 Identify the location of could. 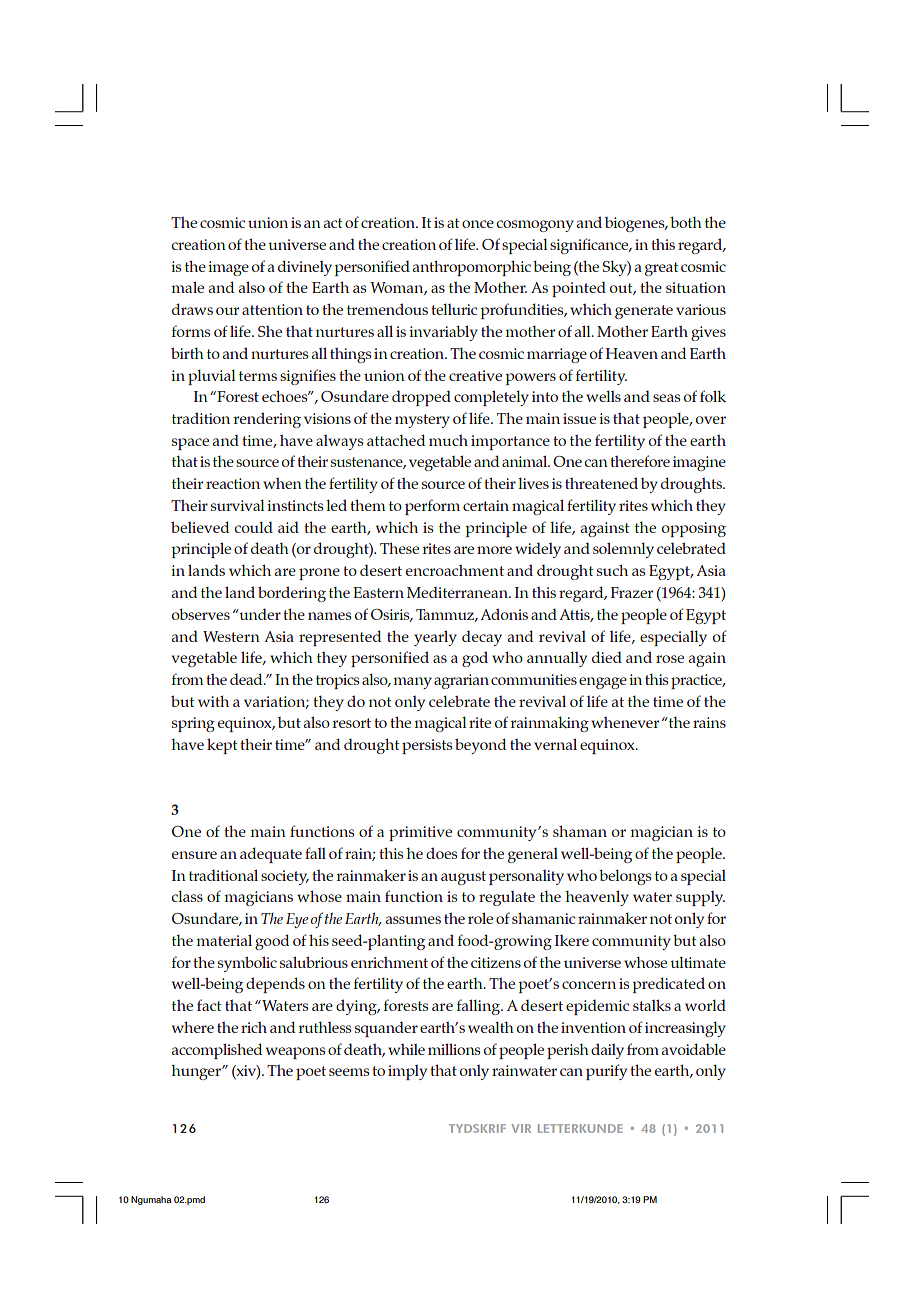
(253, 527).
